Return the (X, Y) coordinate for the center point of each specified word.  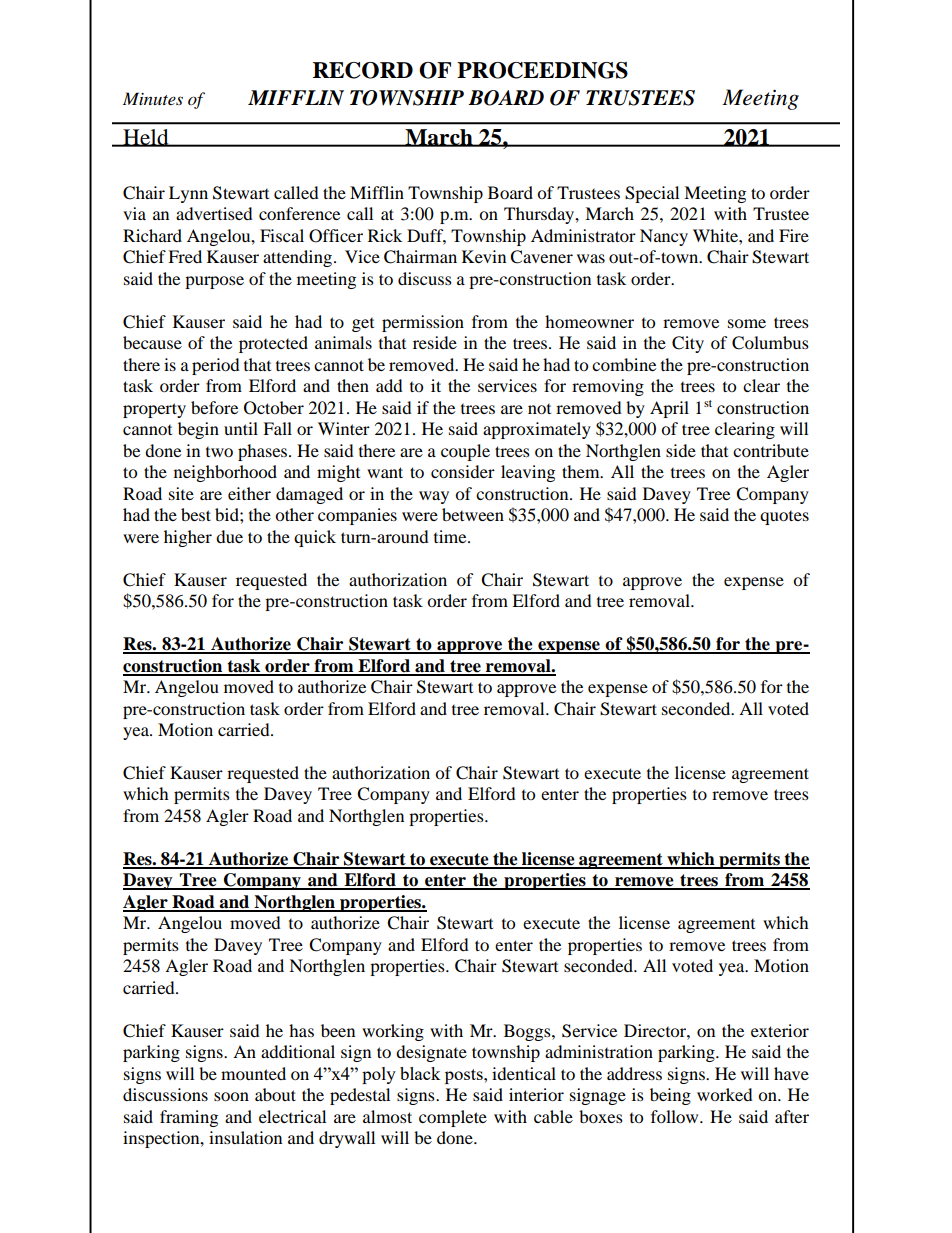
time (451, 536)
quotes (784, 518)
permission (423, 323)
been (338, 1030)
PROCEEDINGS (542, 70)
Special (652, 194)
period (216, 366)
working (393, 1032)
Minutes (153, 98)
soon (231, 1096)
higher (188, 538)
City (688, 344)
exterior (780, 1030)
